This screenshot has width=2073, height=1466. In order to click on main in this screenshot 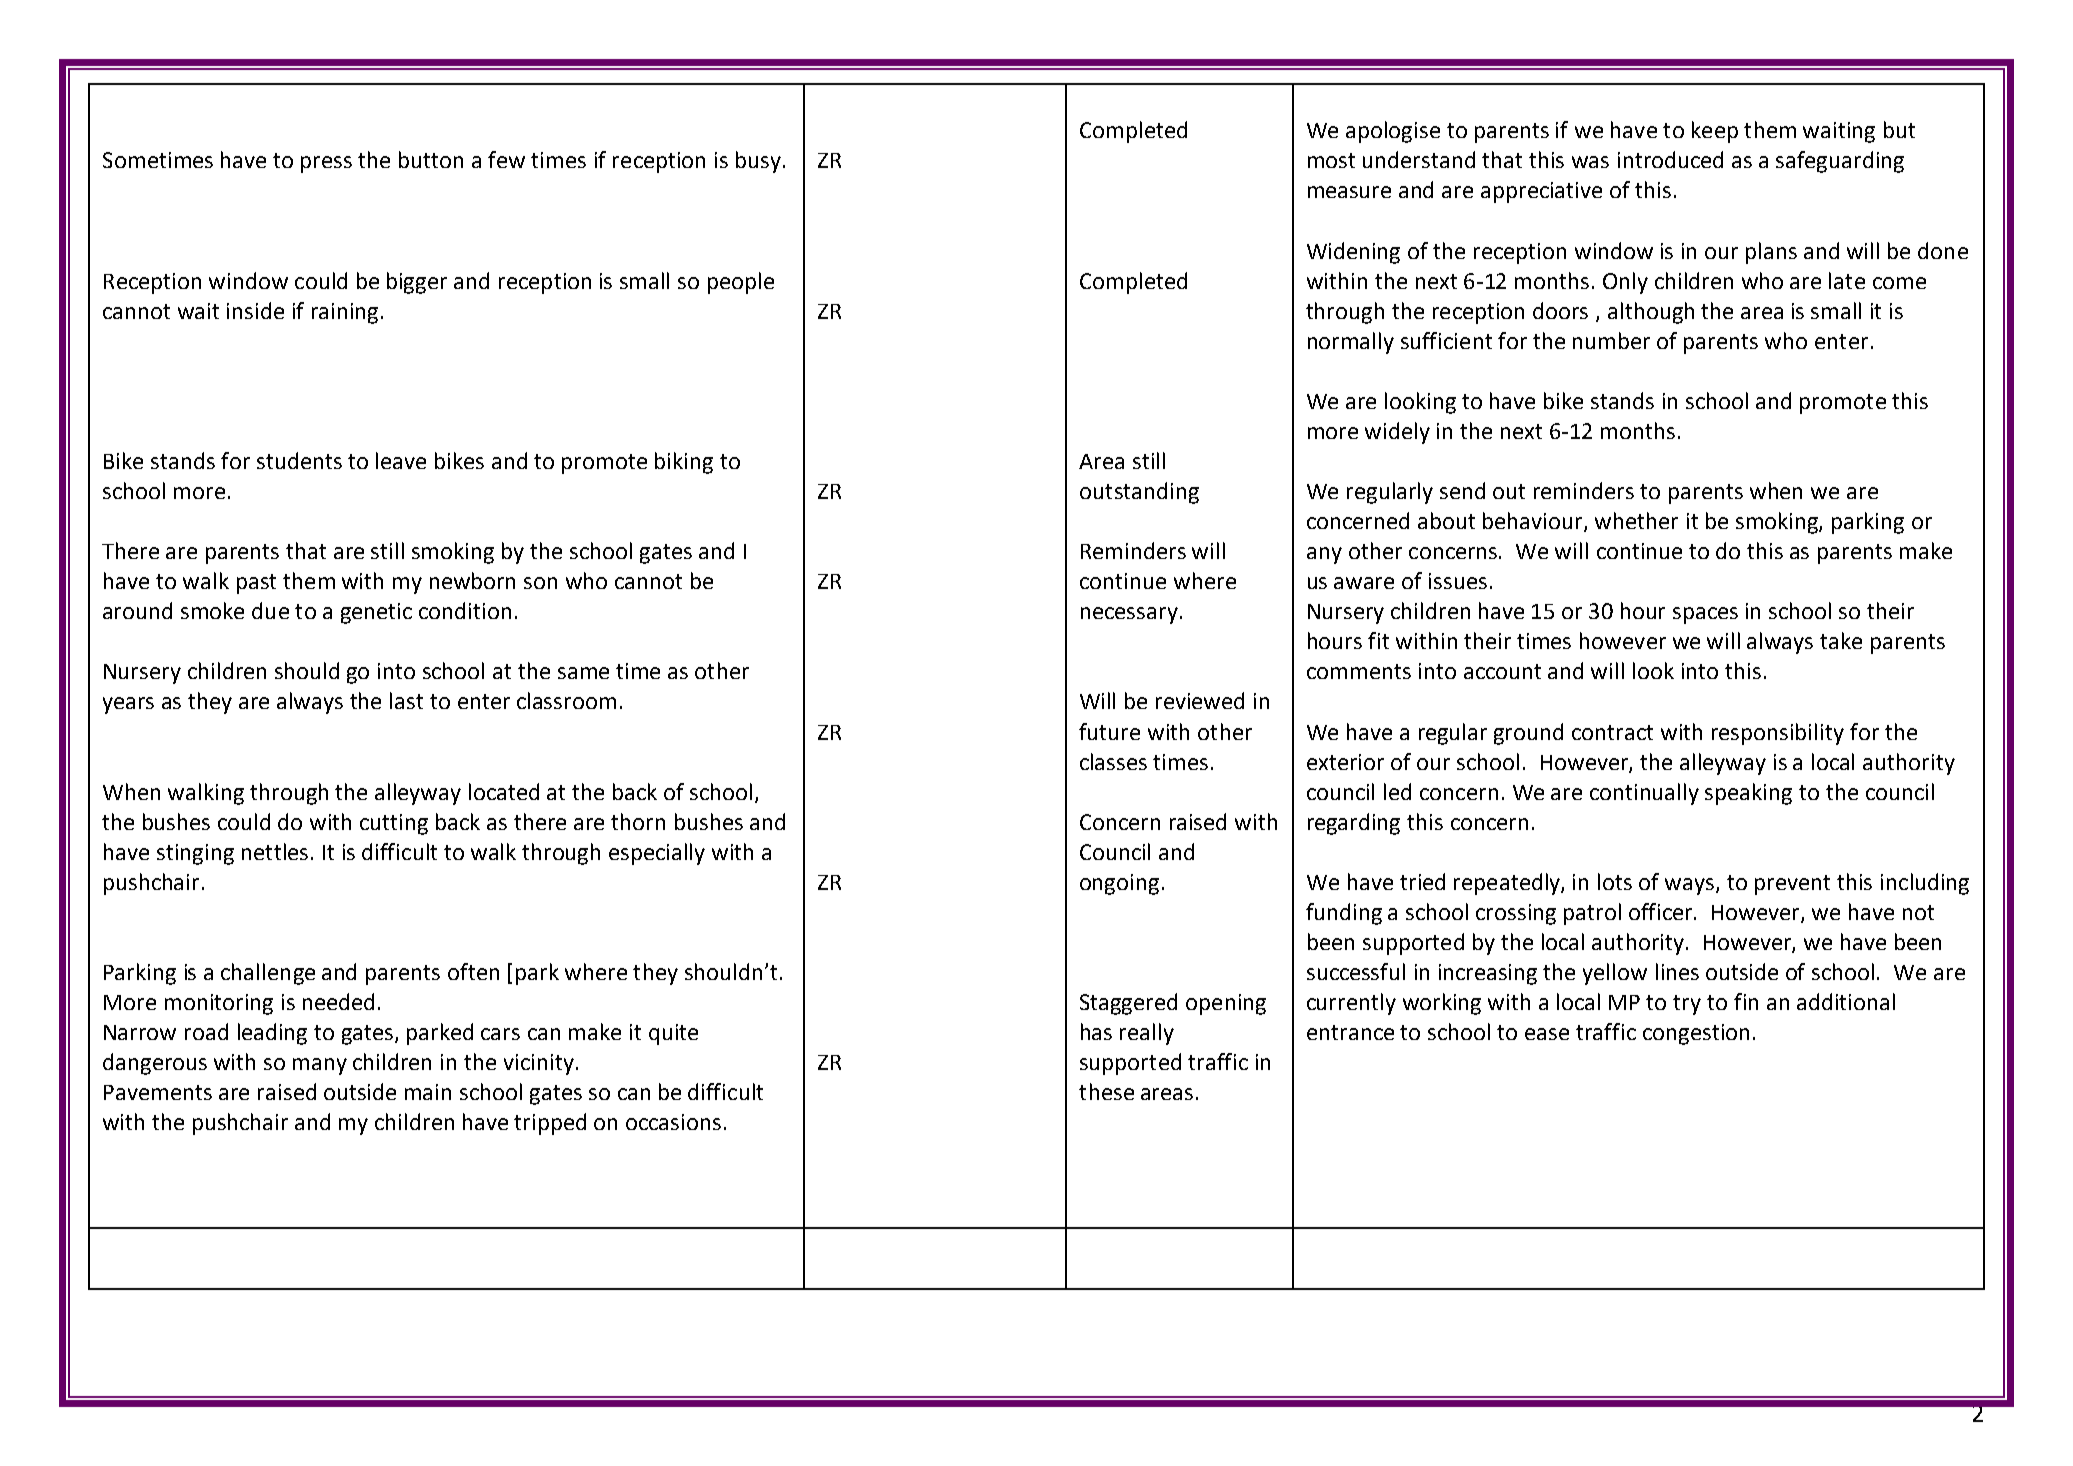, I will do `click(428, 1092)`.
